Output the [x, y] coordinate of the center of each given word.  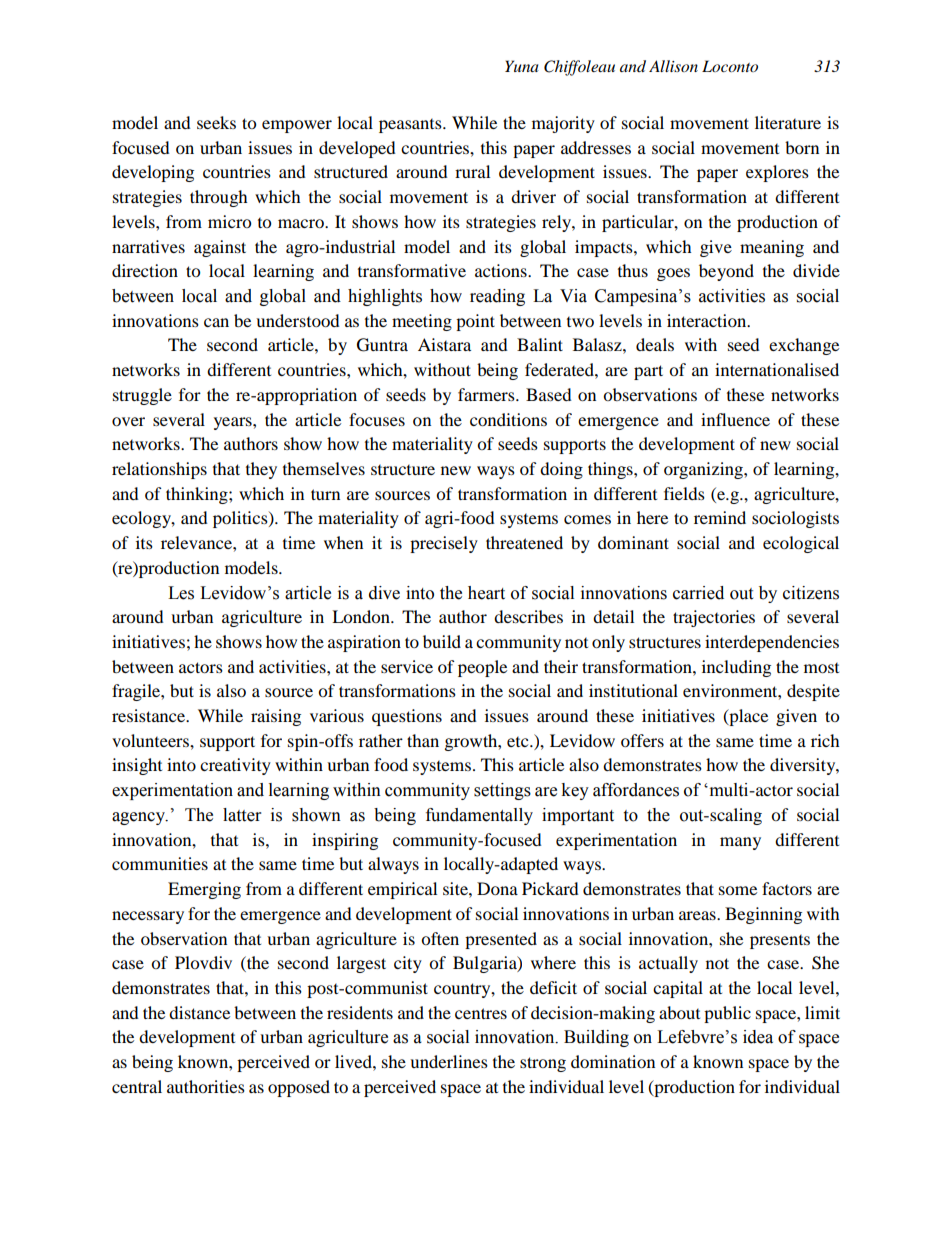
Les [181, 593]
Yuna [522, 66]
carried [698, 593]
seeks [216, 122]
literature [788, 122]
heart [486, 593]
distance [199, 1012]
